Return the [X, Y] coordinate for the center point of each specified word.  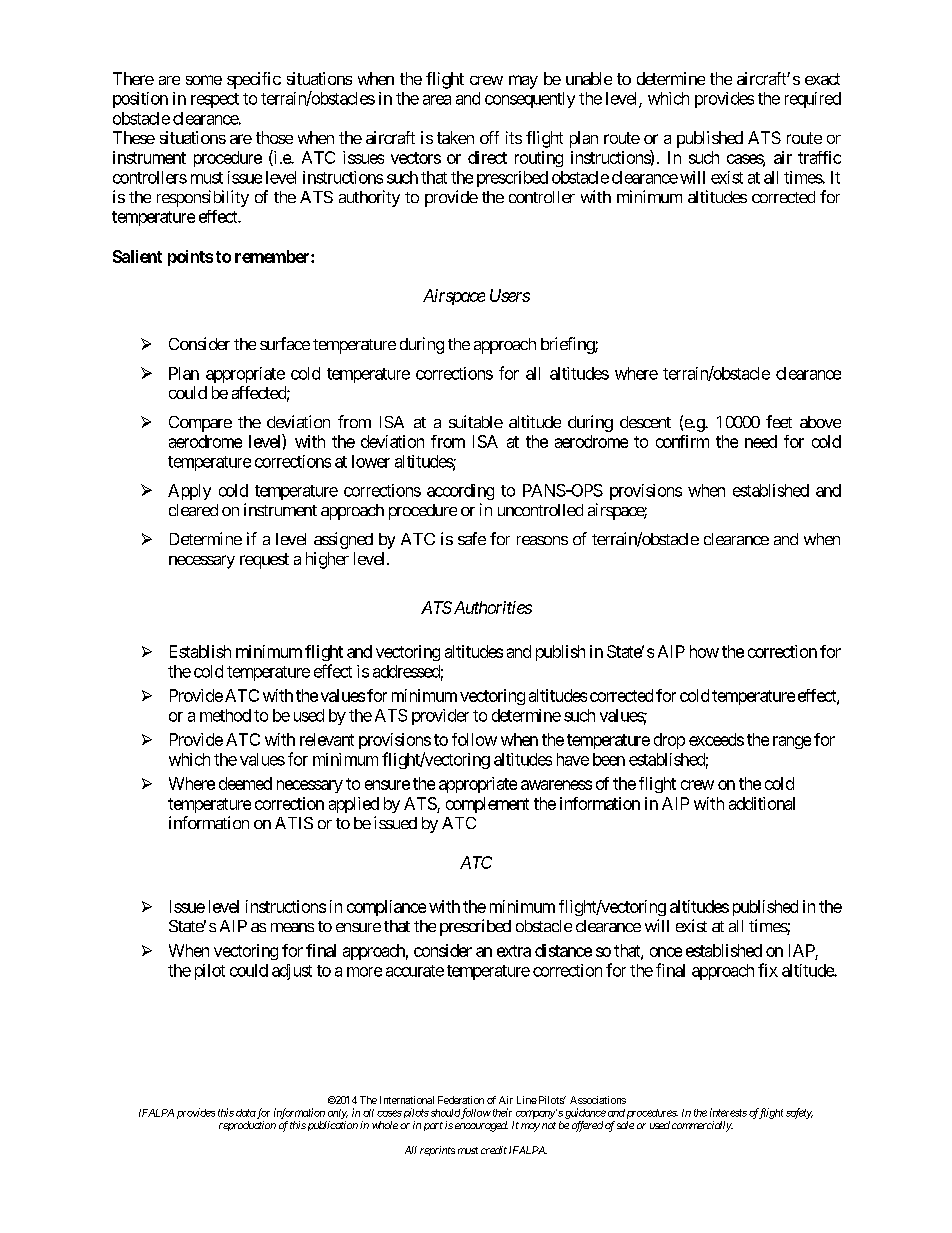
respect [215, 100]
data [246, 1113]
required [813, 100]
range [792, 742]
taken [455, 137]
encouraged [481, 1126]
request [264, 561]
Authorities [491, 607]
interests [728, 1112]
